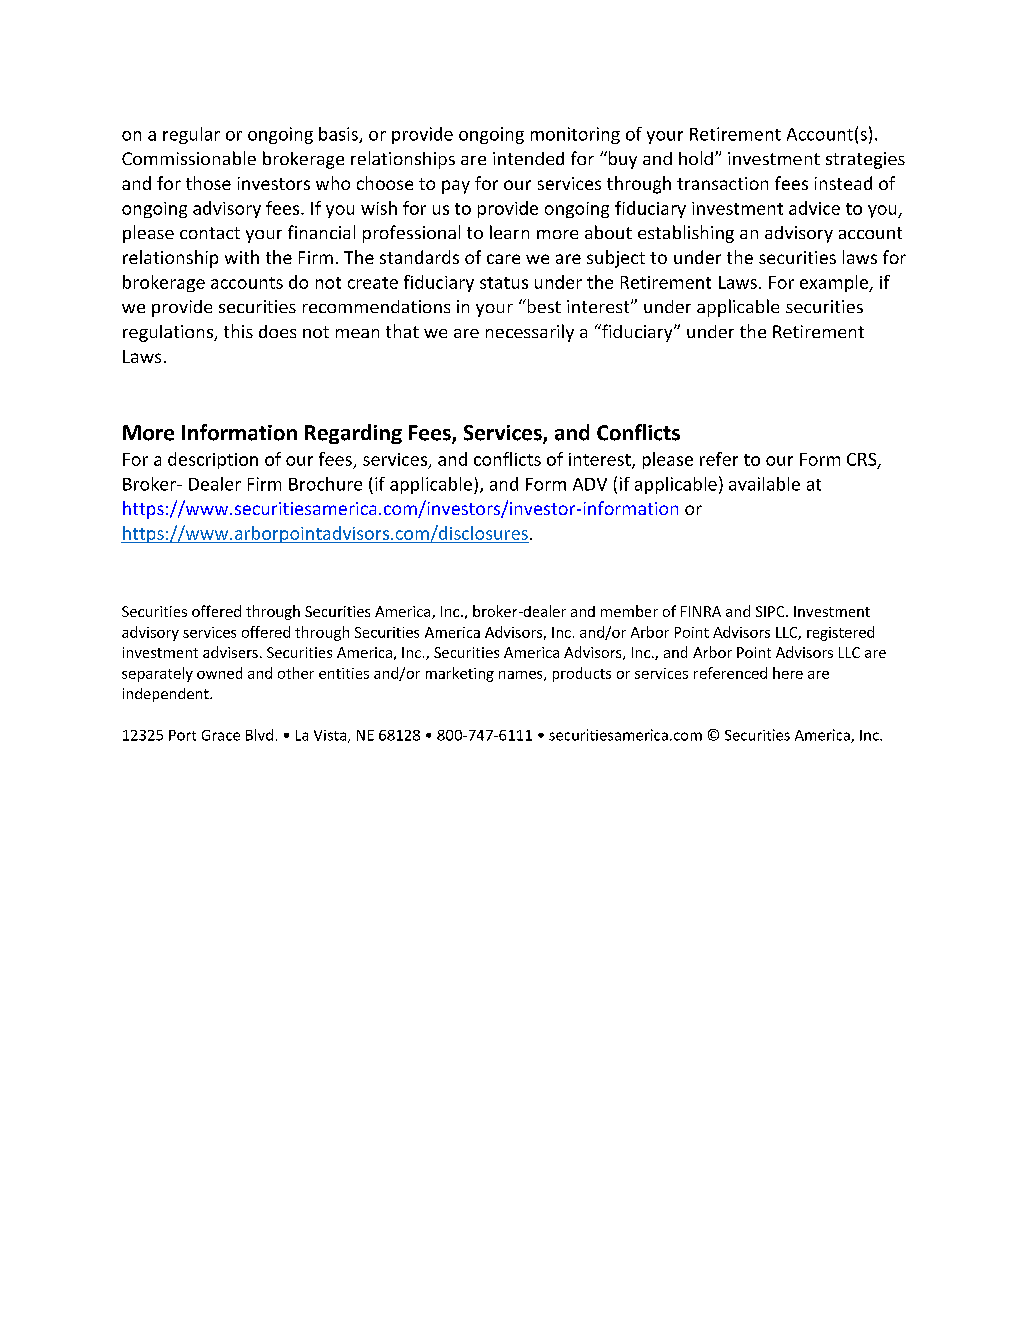 The height and width of the image is (1335, 1032). Describe the element at coordinates (835, 283) in the image. I see `example` at that location.
